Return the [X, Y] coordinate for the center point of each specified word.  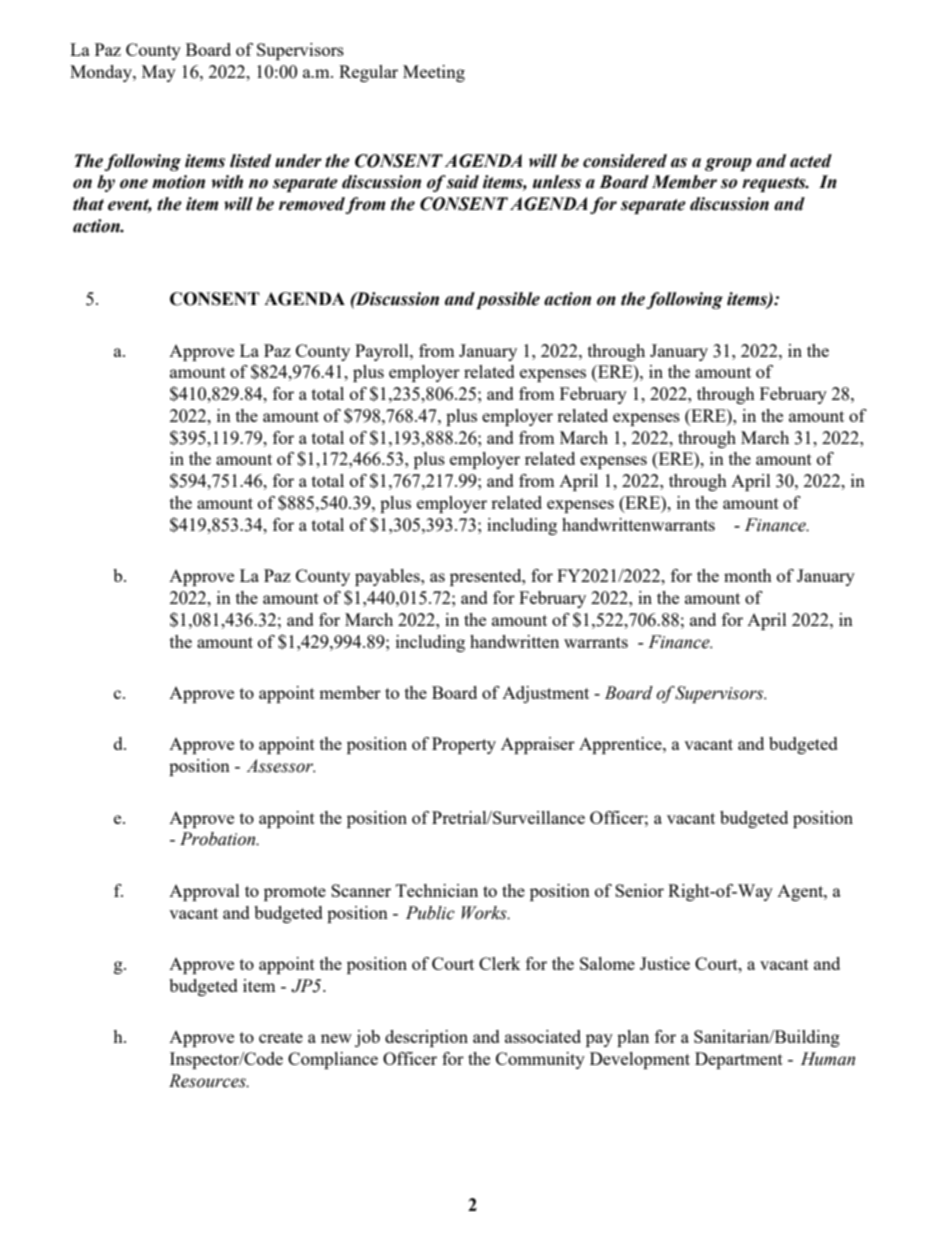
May [159, 73]
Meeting [434, 73]
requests [775, 184]
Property [464, 745]
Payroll [383, 352]
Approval [204, 892]
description [426, 1038]
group [728, 164]
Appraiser [538, 745]
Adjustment [545, 694]
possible [508, 300]
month [748, 575]
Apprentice [621, 745]
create [281, 1037]
